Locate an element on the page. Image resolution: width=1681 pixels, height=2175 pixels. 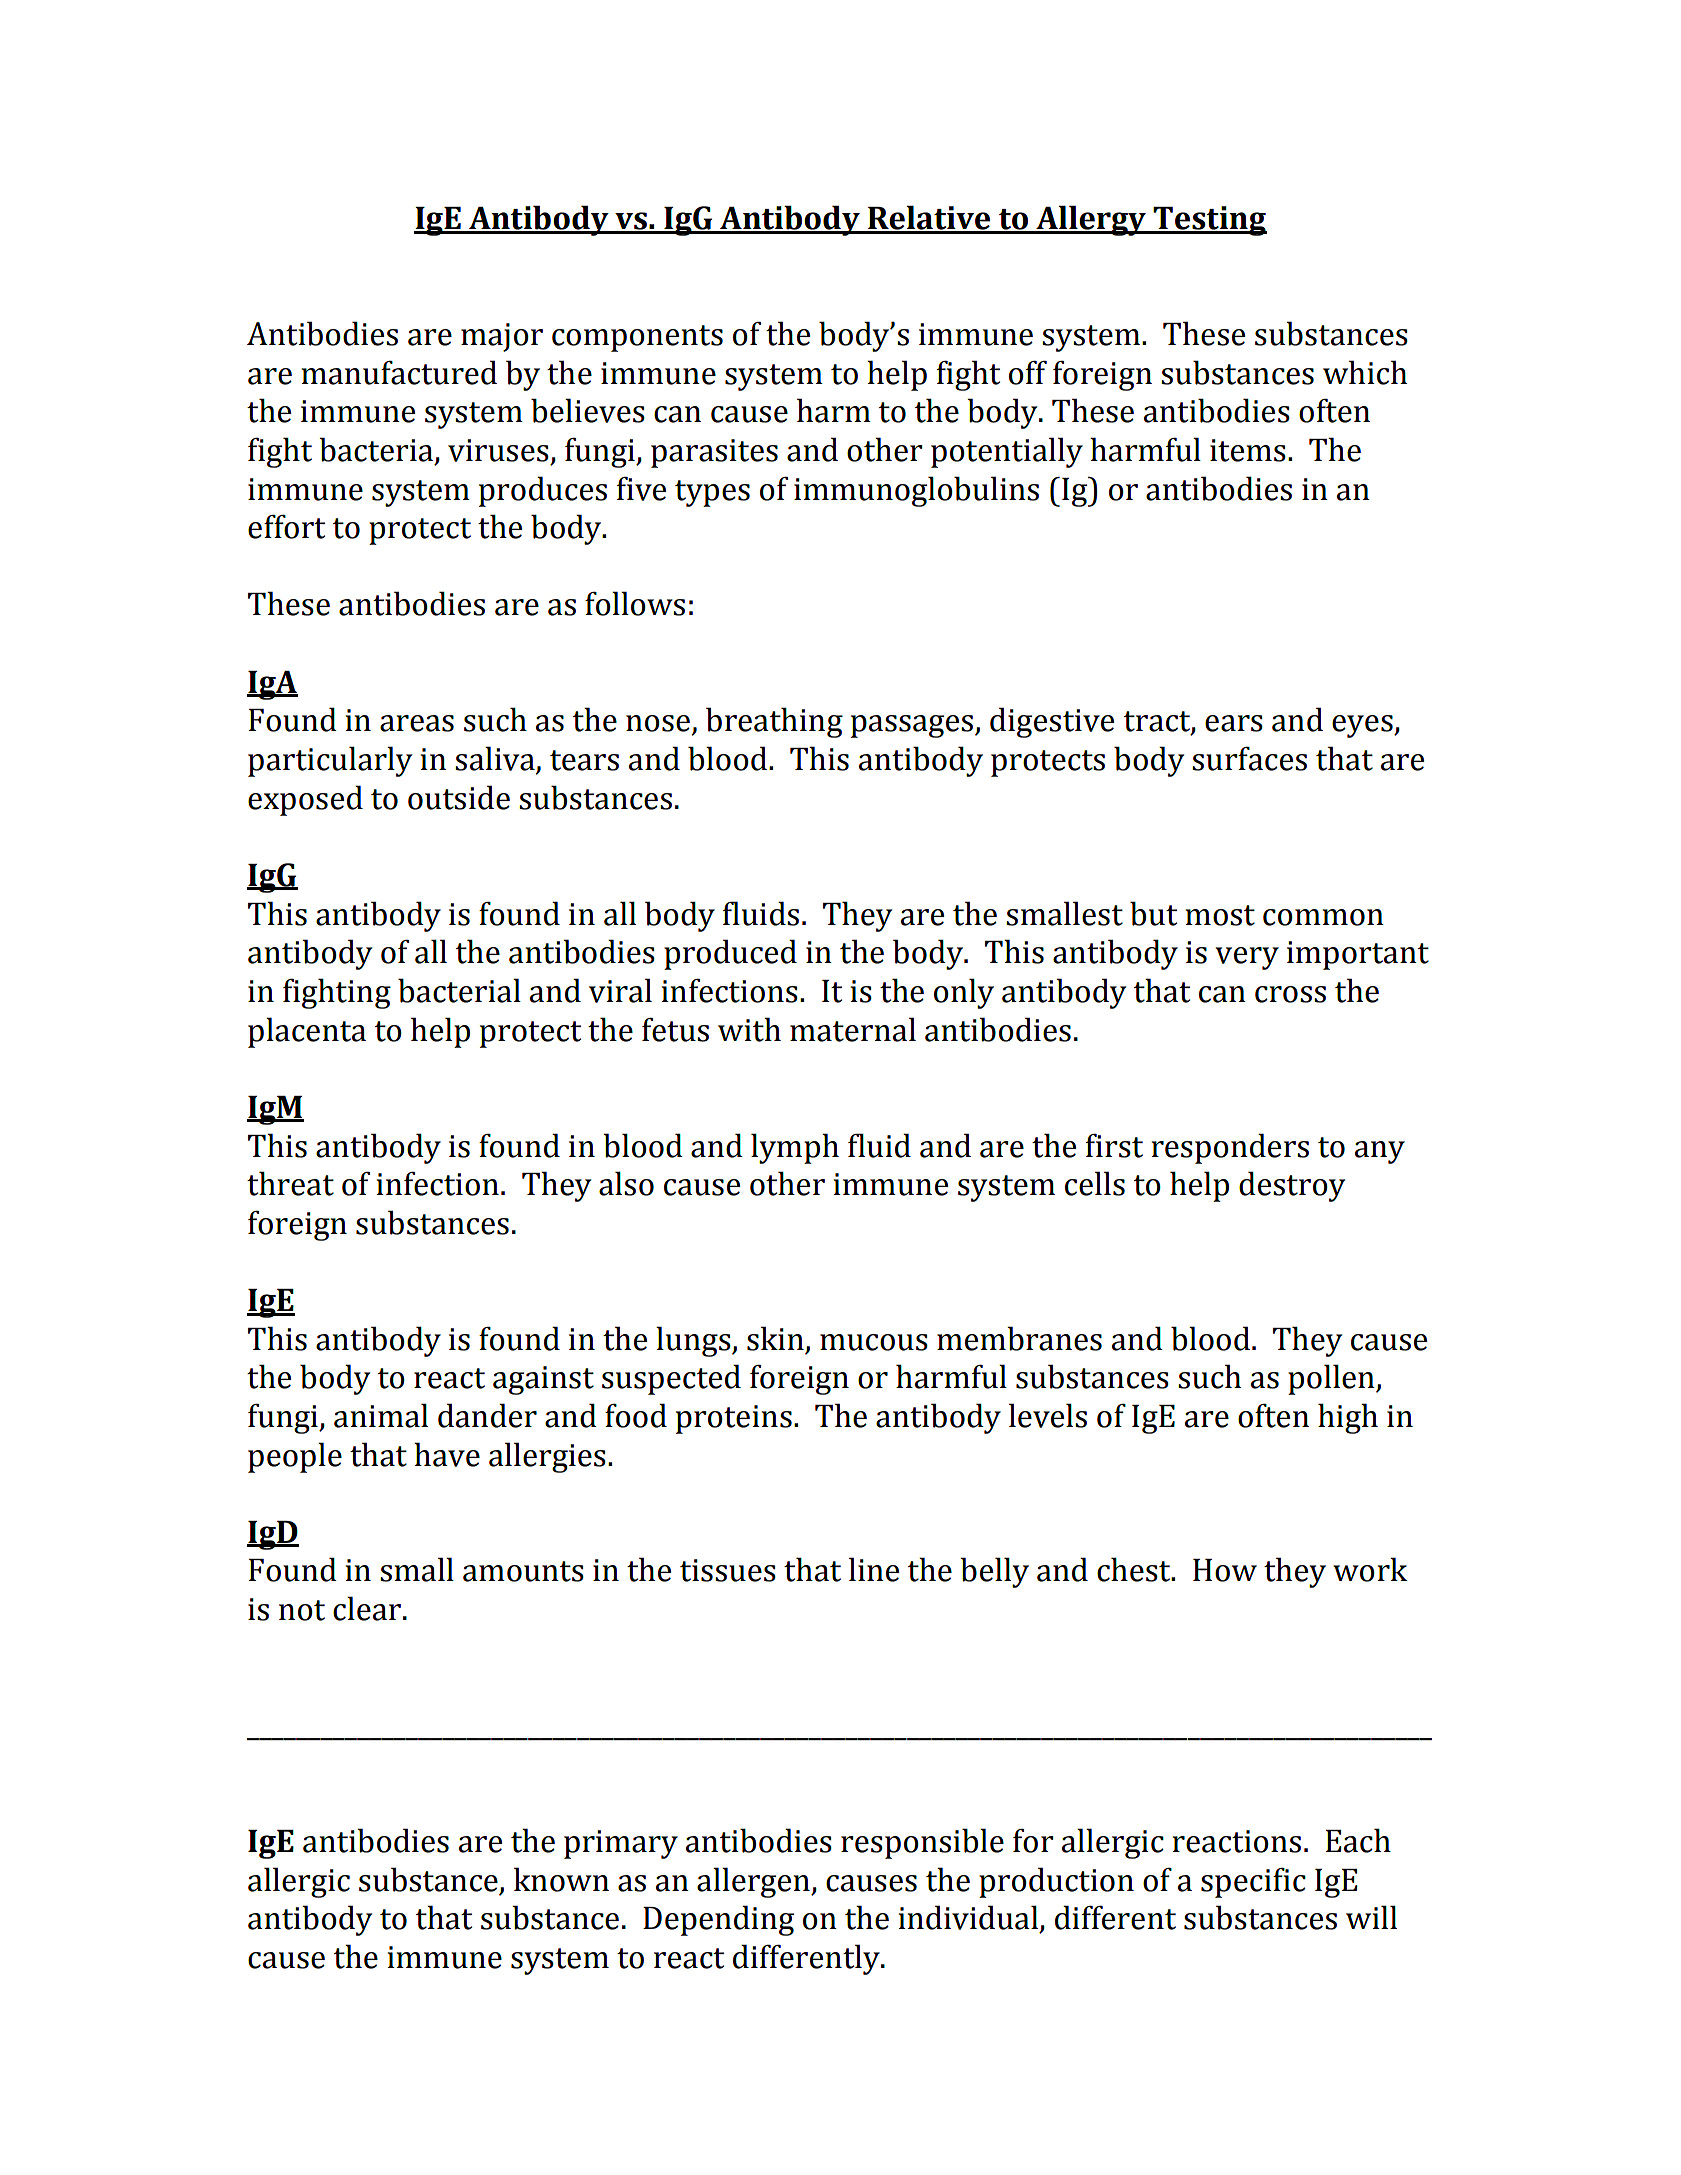
surfaces is located at coordinates (1249, 759).
